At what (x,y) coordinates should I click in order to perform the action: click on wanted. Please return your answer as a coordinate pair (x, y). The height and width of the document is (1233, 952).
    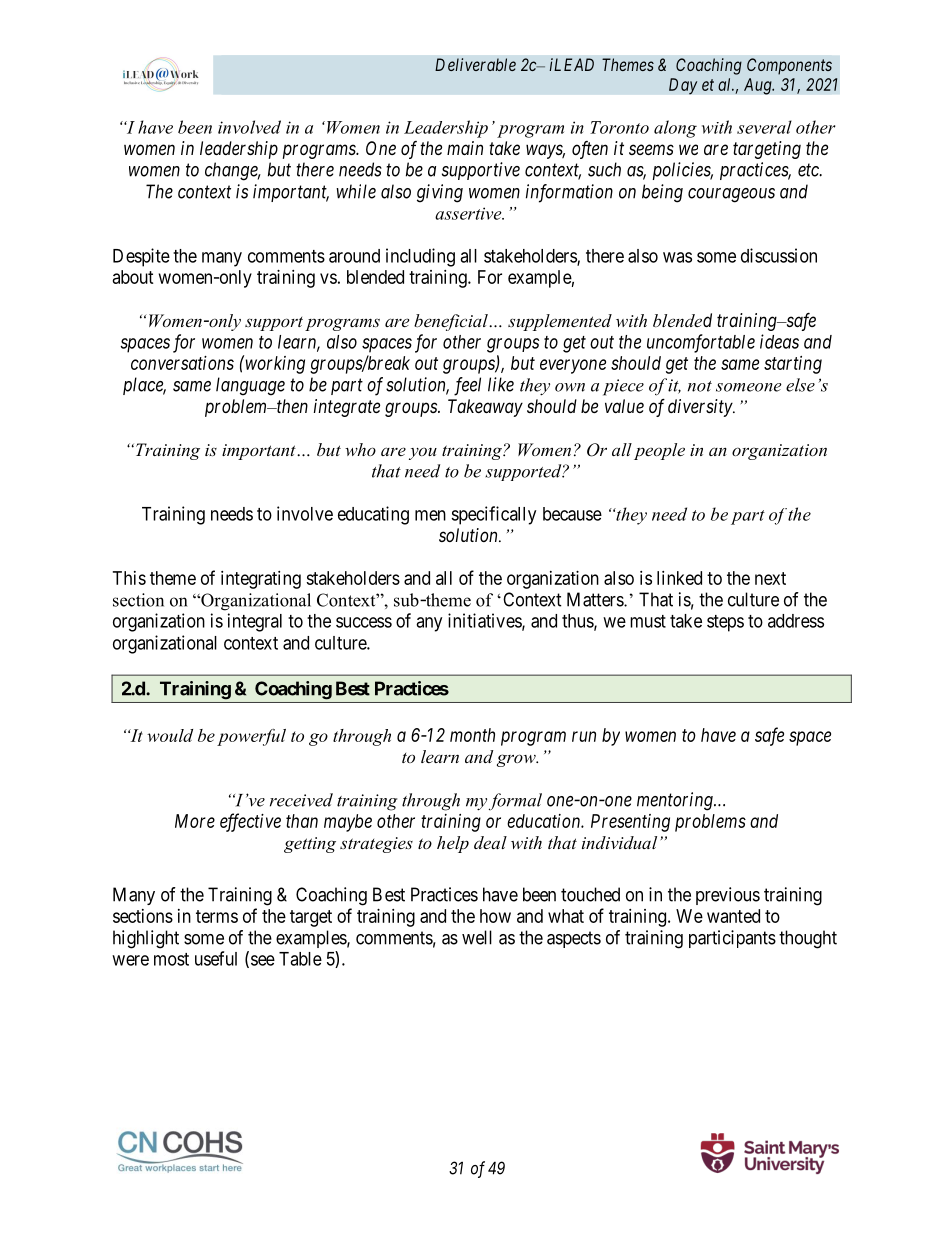
    Looking at the image, I should click on (733, 916).
